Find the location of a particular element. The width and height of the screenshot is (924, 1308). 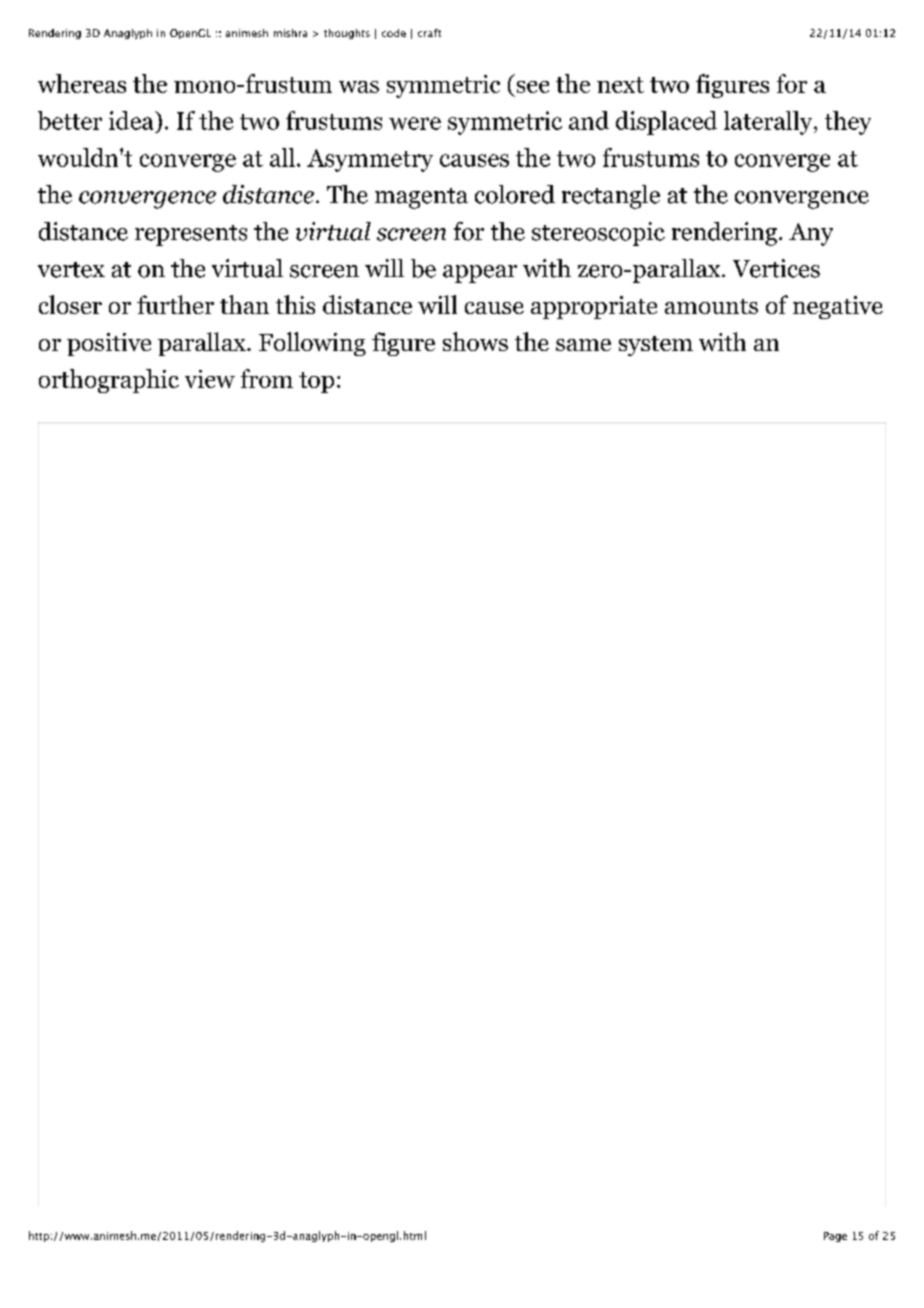

top is located at coordinates (316, 382).
